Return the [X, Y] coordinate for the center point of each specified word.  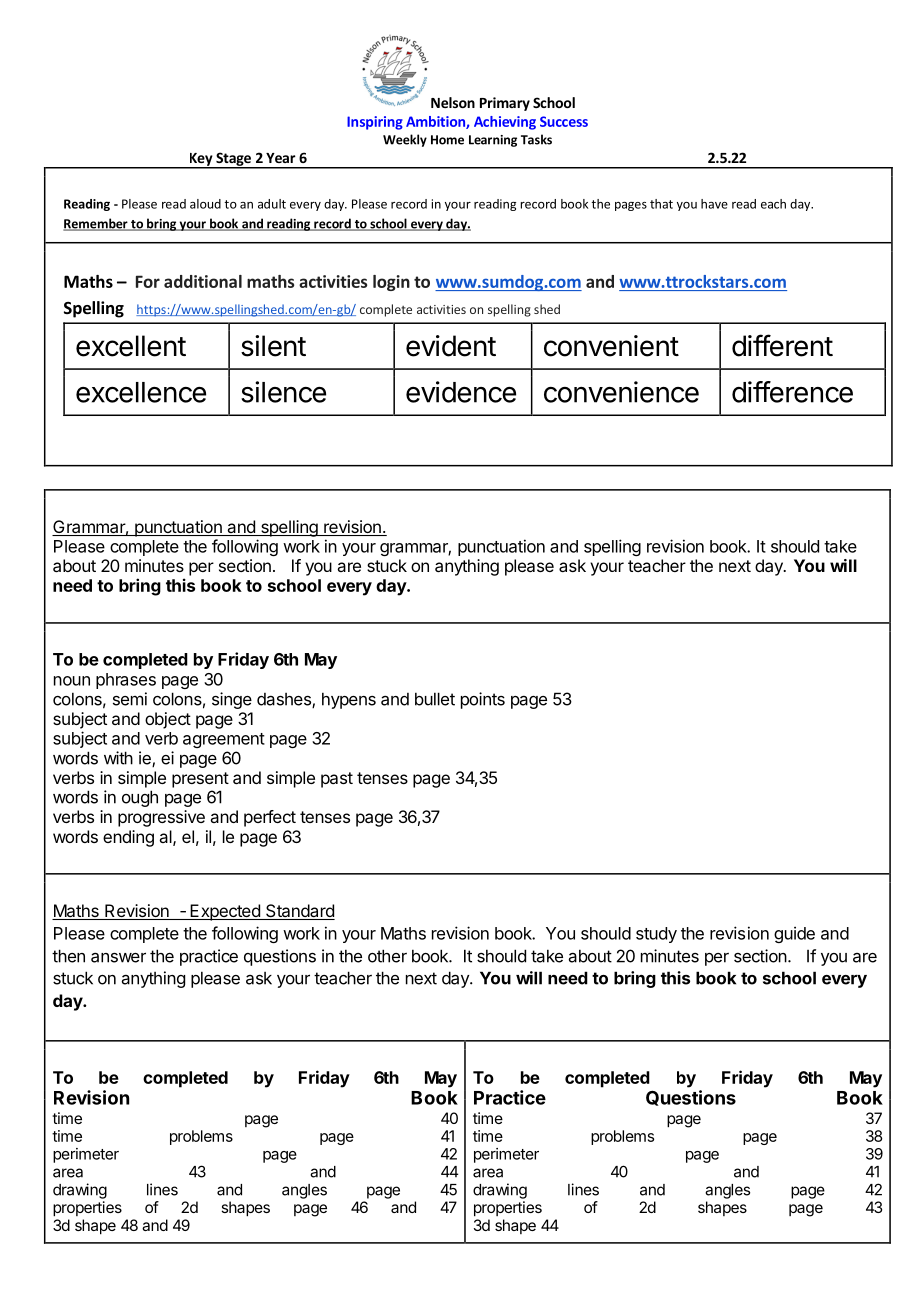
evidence [461, 392]
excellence [141, 392]
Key [201, 160]
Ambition [436, 122]
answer [118, 957]
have [714, 204]
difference [792, 392]
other [387, 956]
